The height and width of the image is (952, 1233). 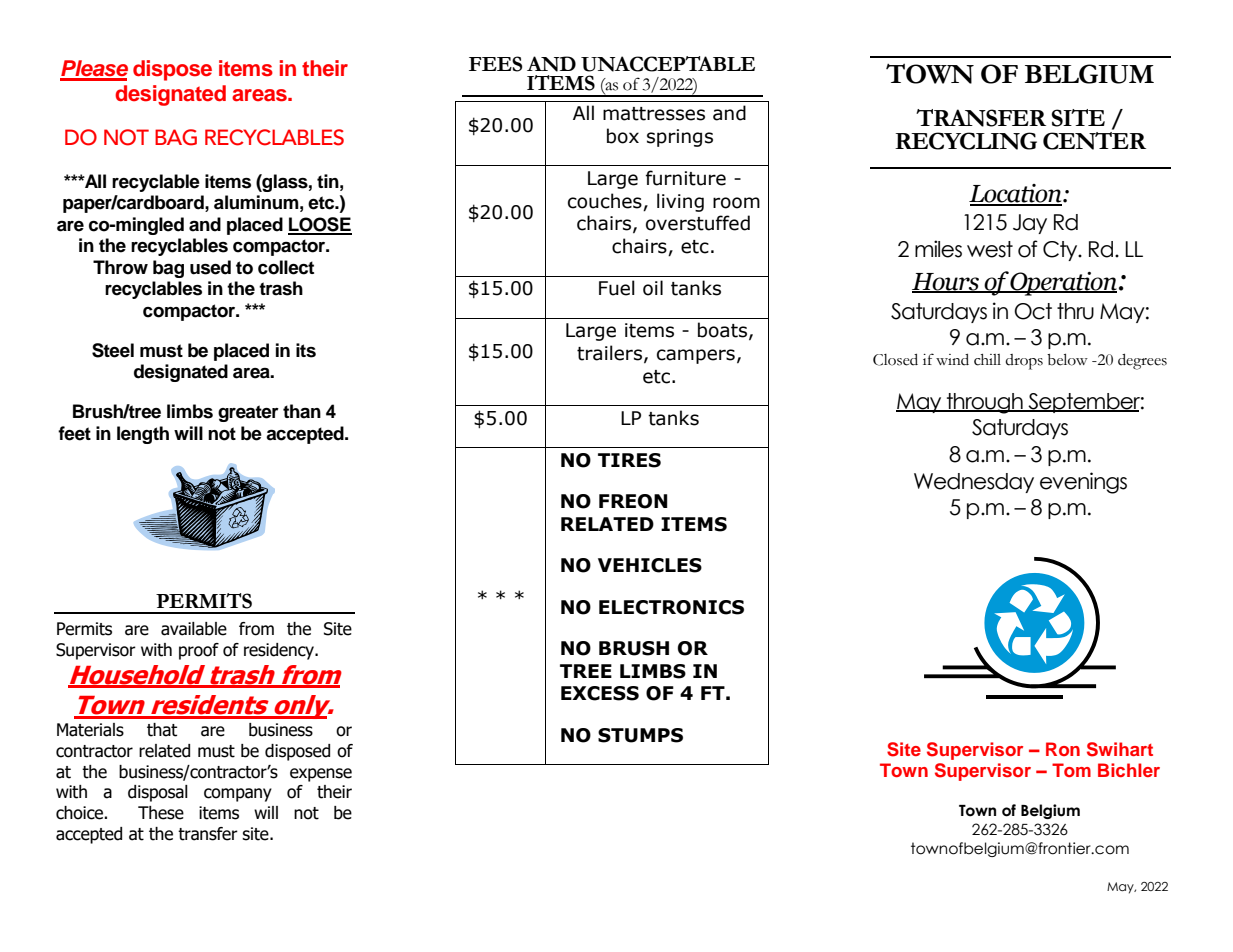 What do you see at coordinates (495, 64) in the image?
I see `FEES` at bounding box center [495, 64].
